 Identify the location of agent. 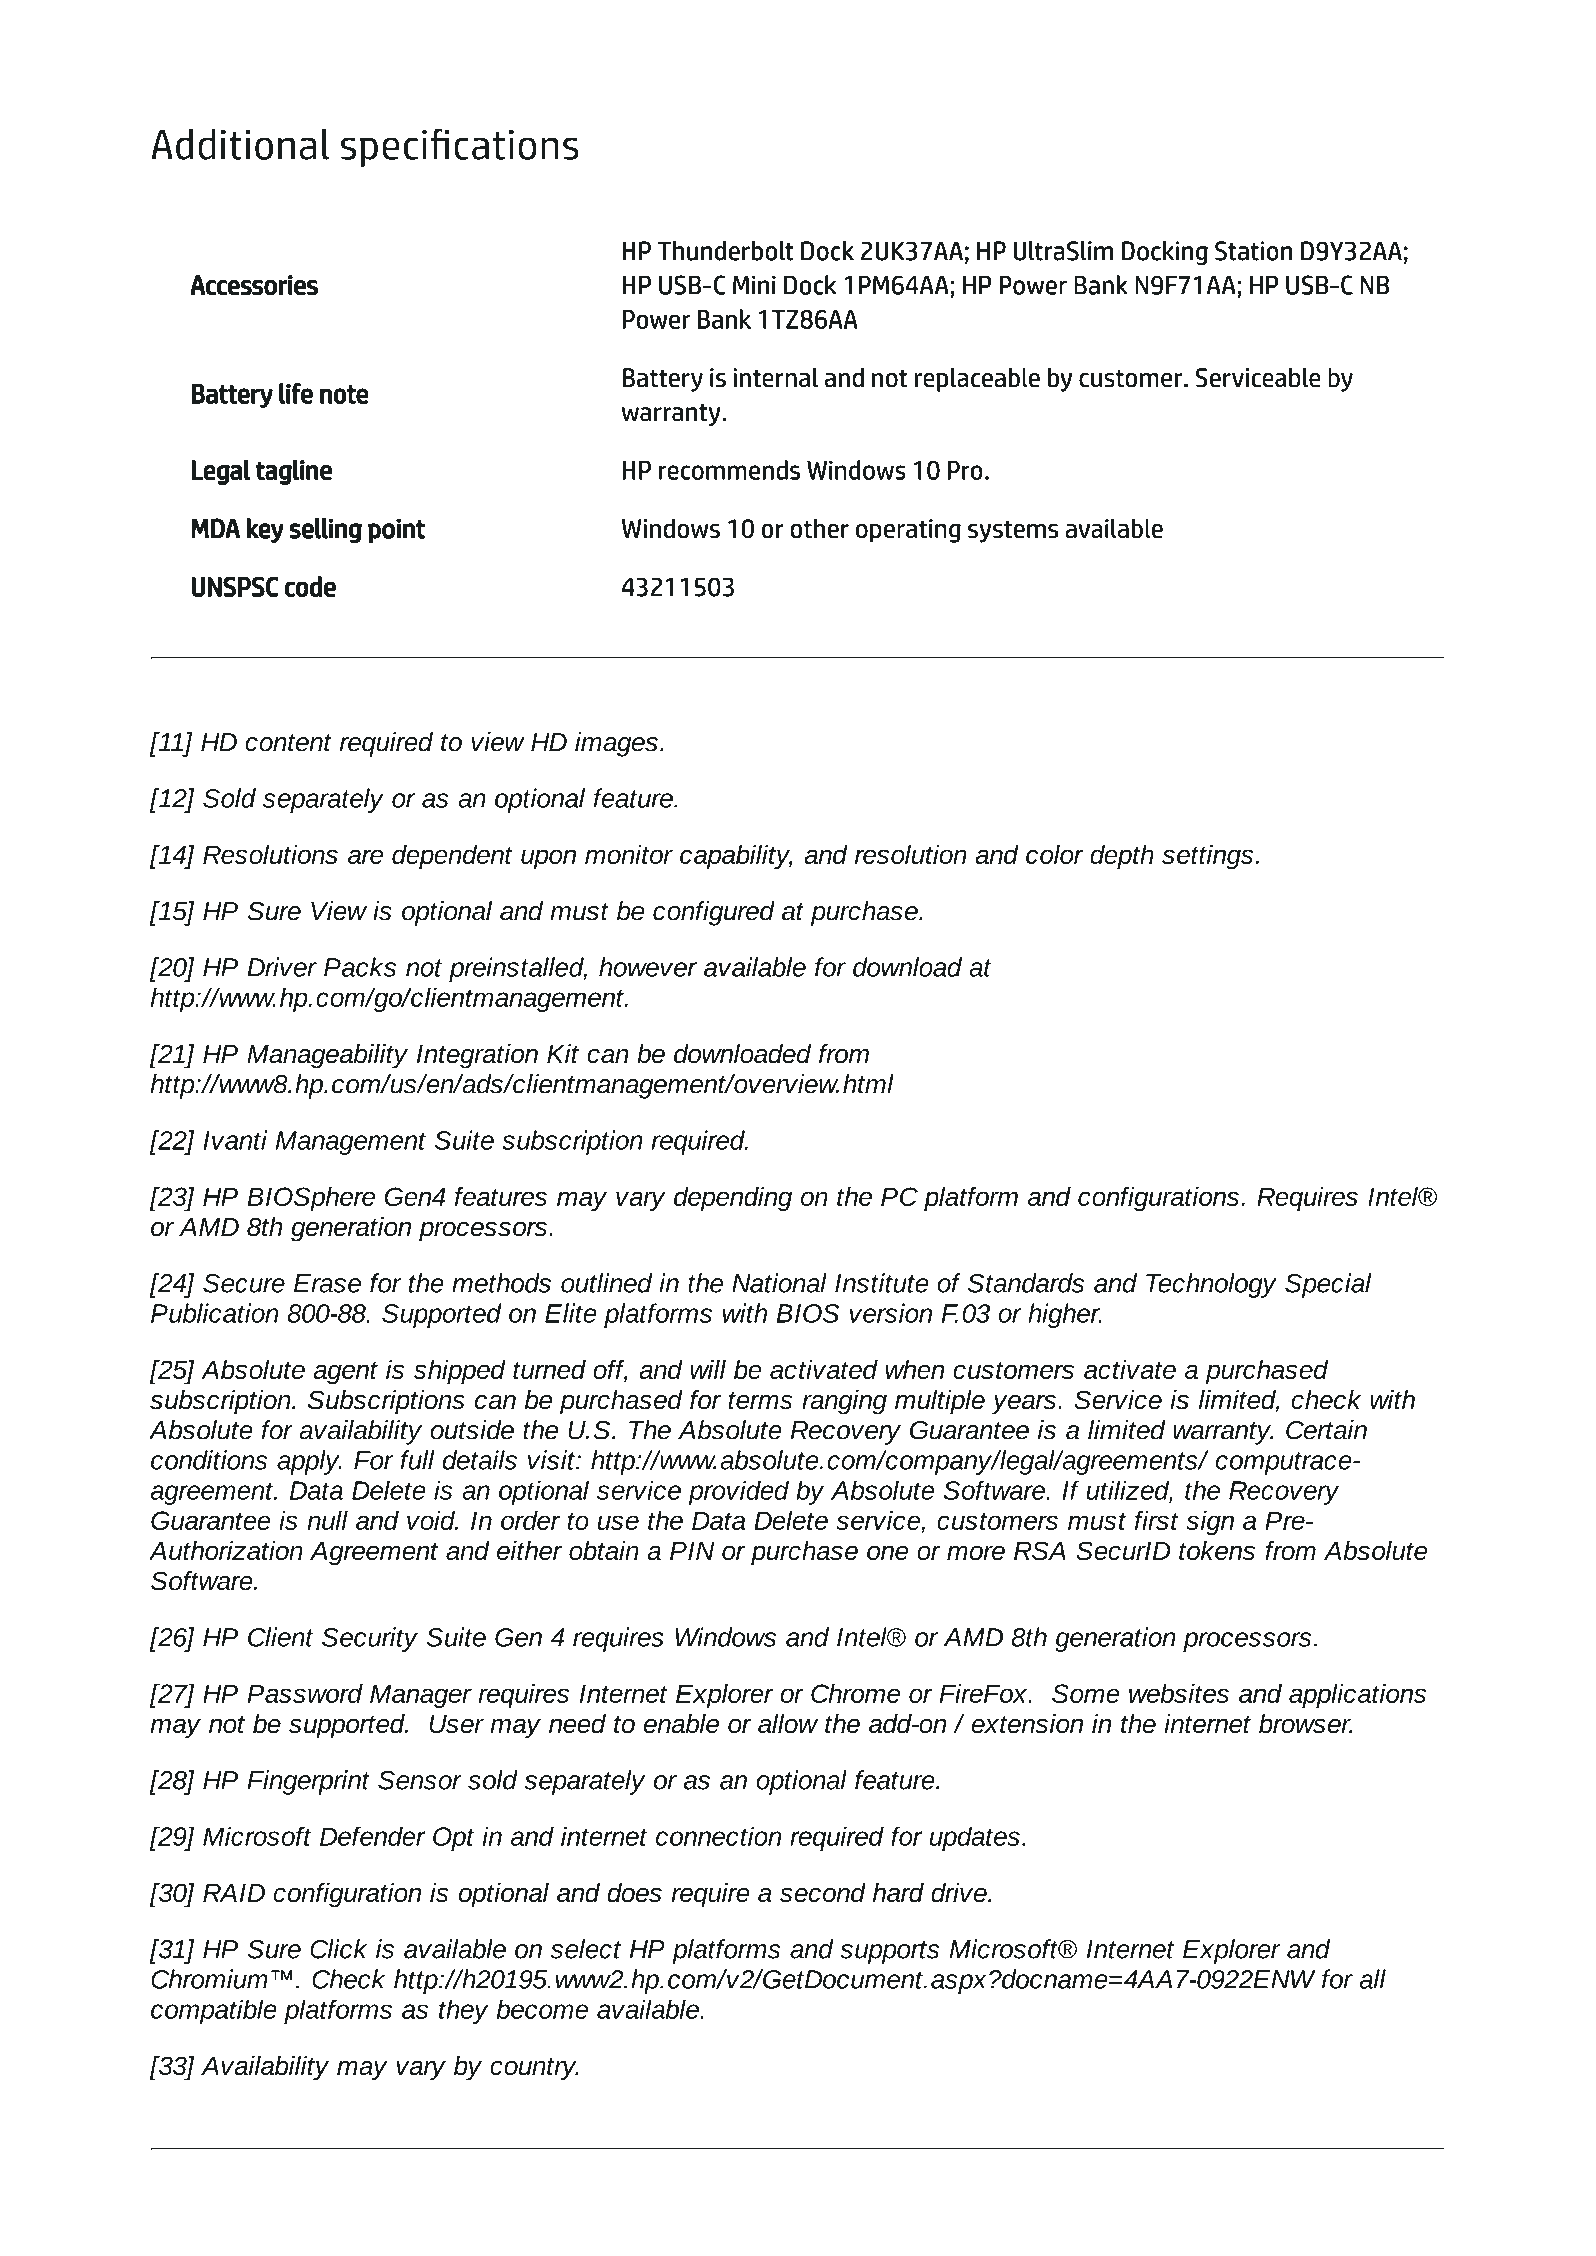
(345, 1373).
